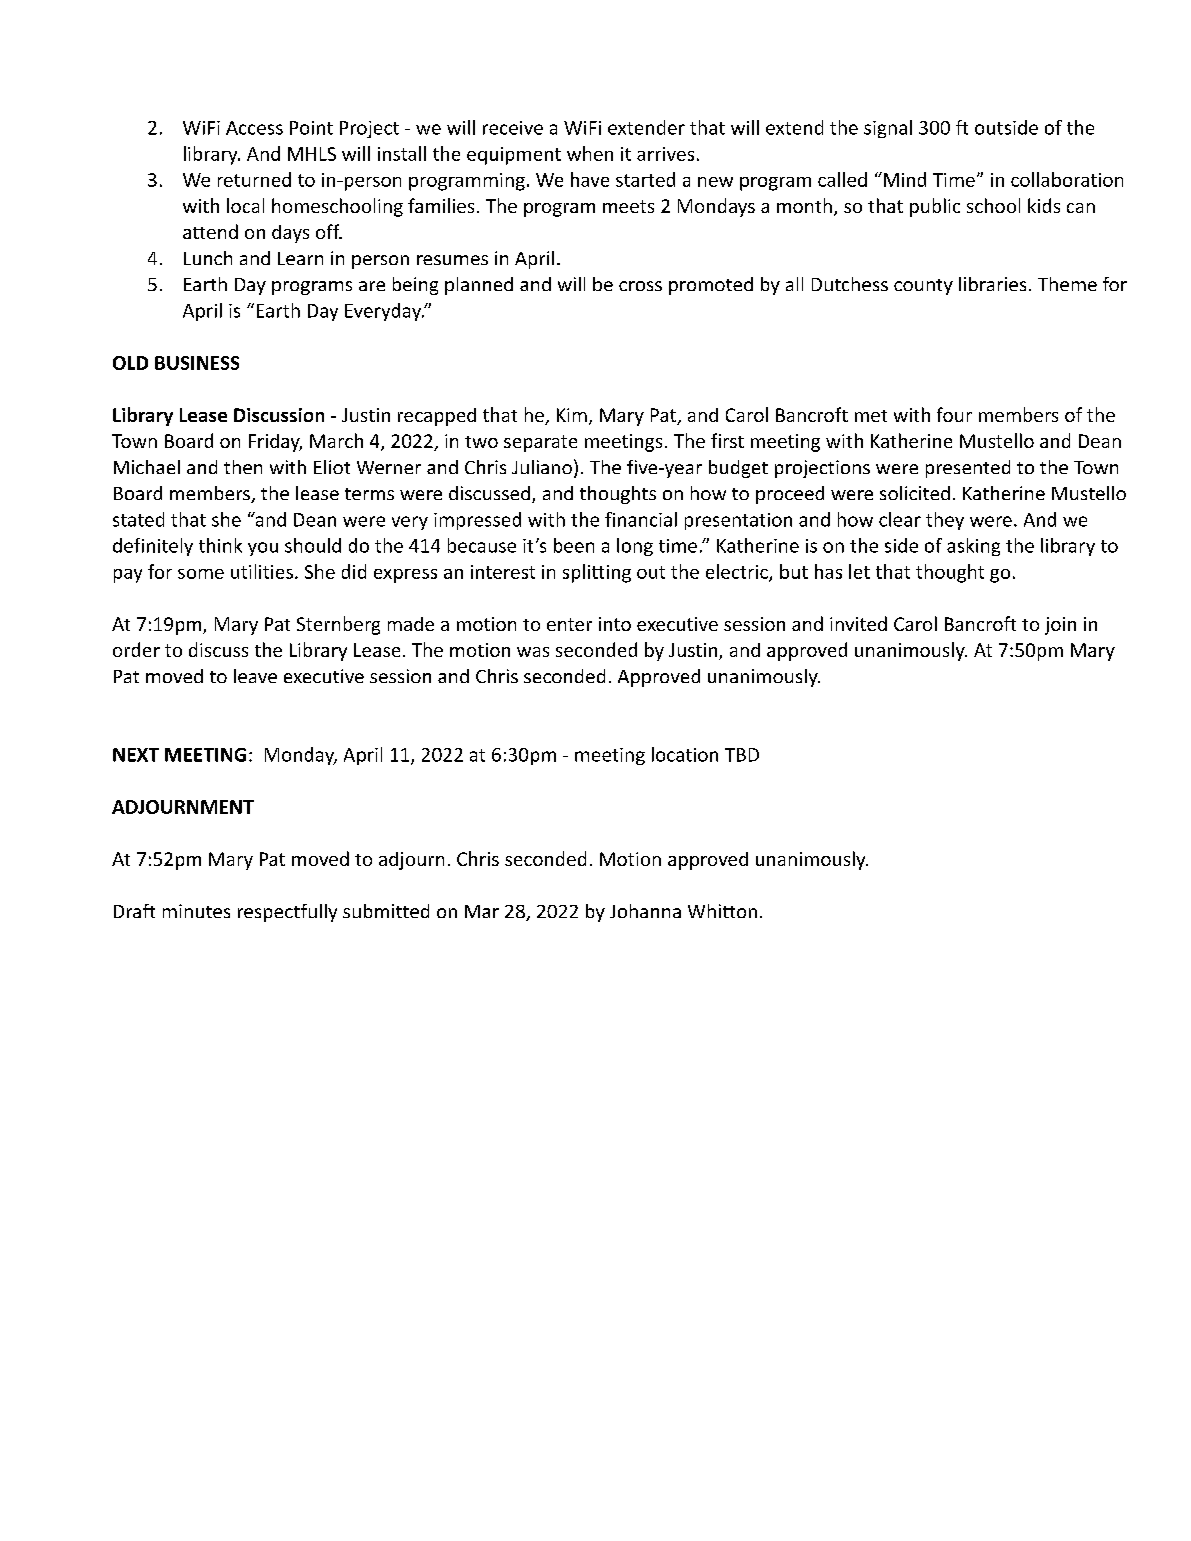 This document has width=1191, height=1541. I want to click on four, so click(954, 414).
